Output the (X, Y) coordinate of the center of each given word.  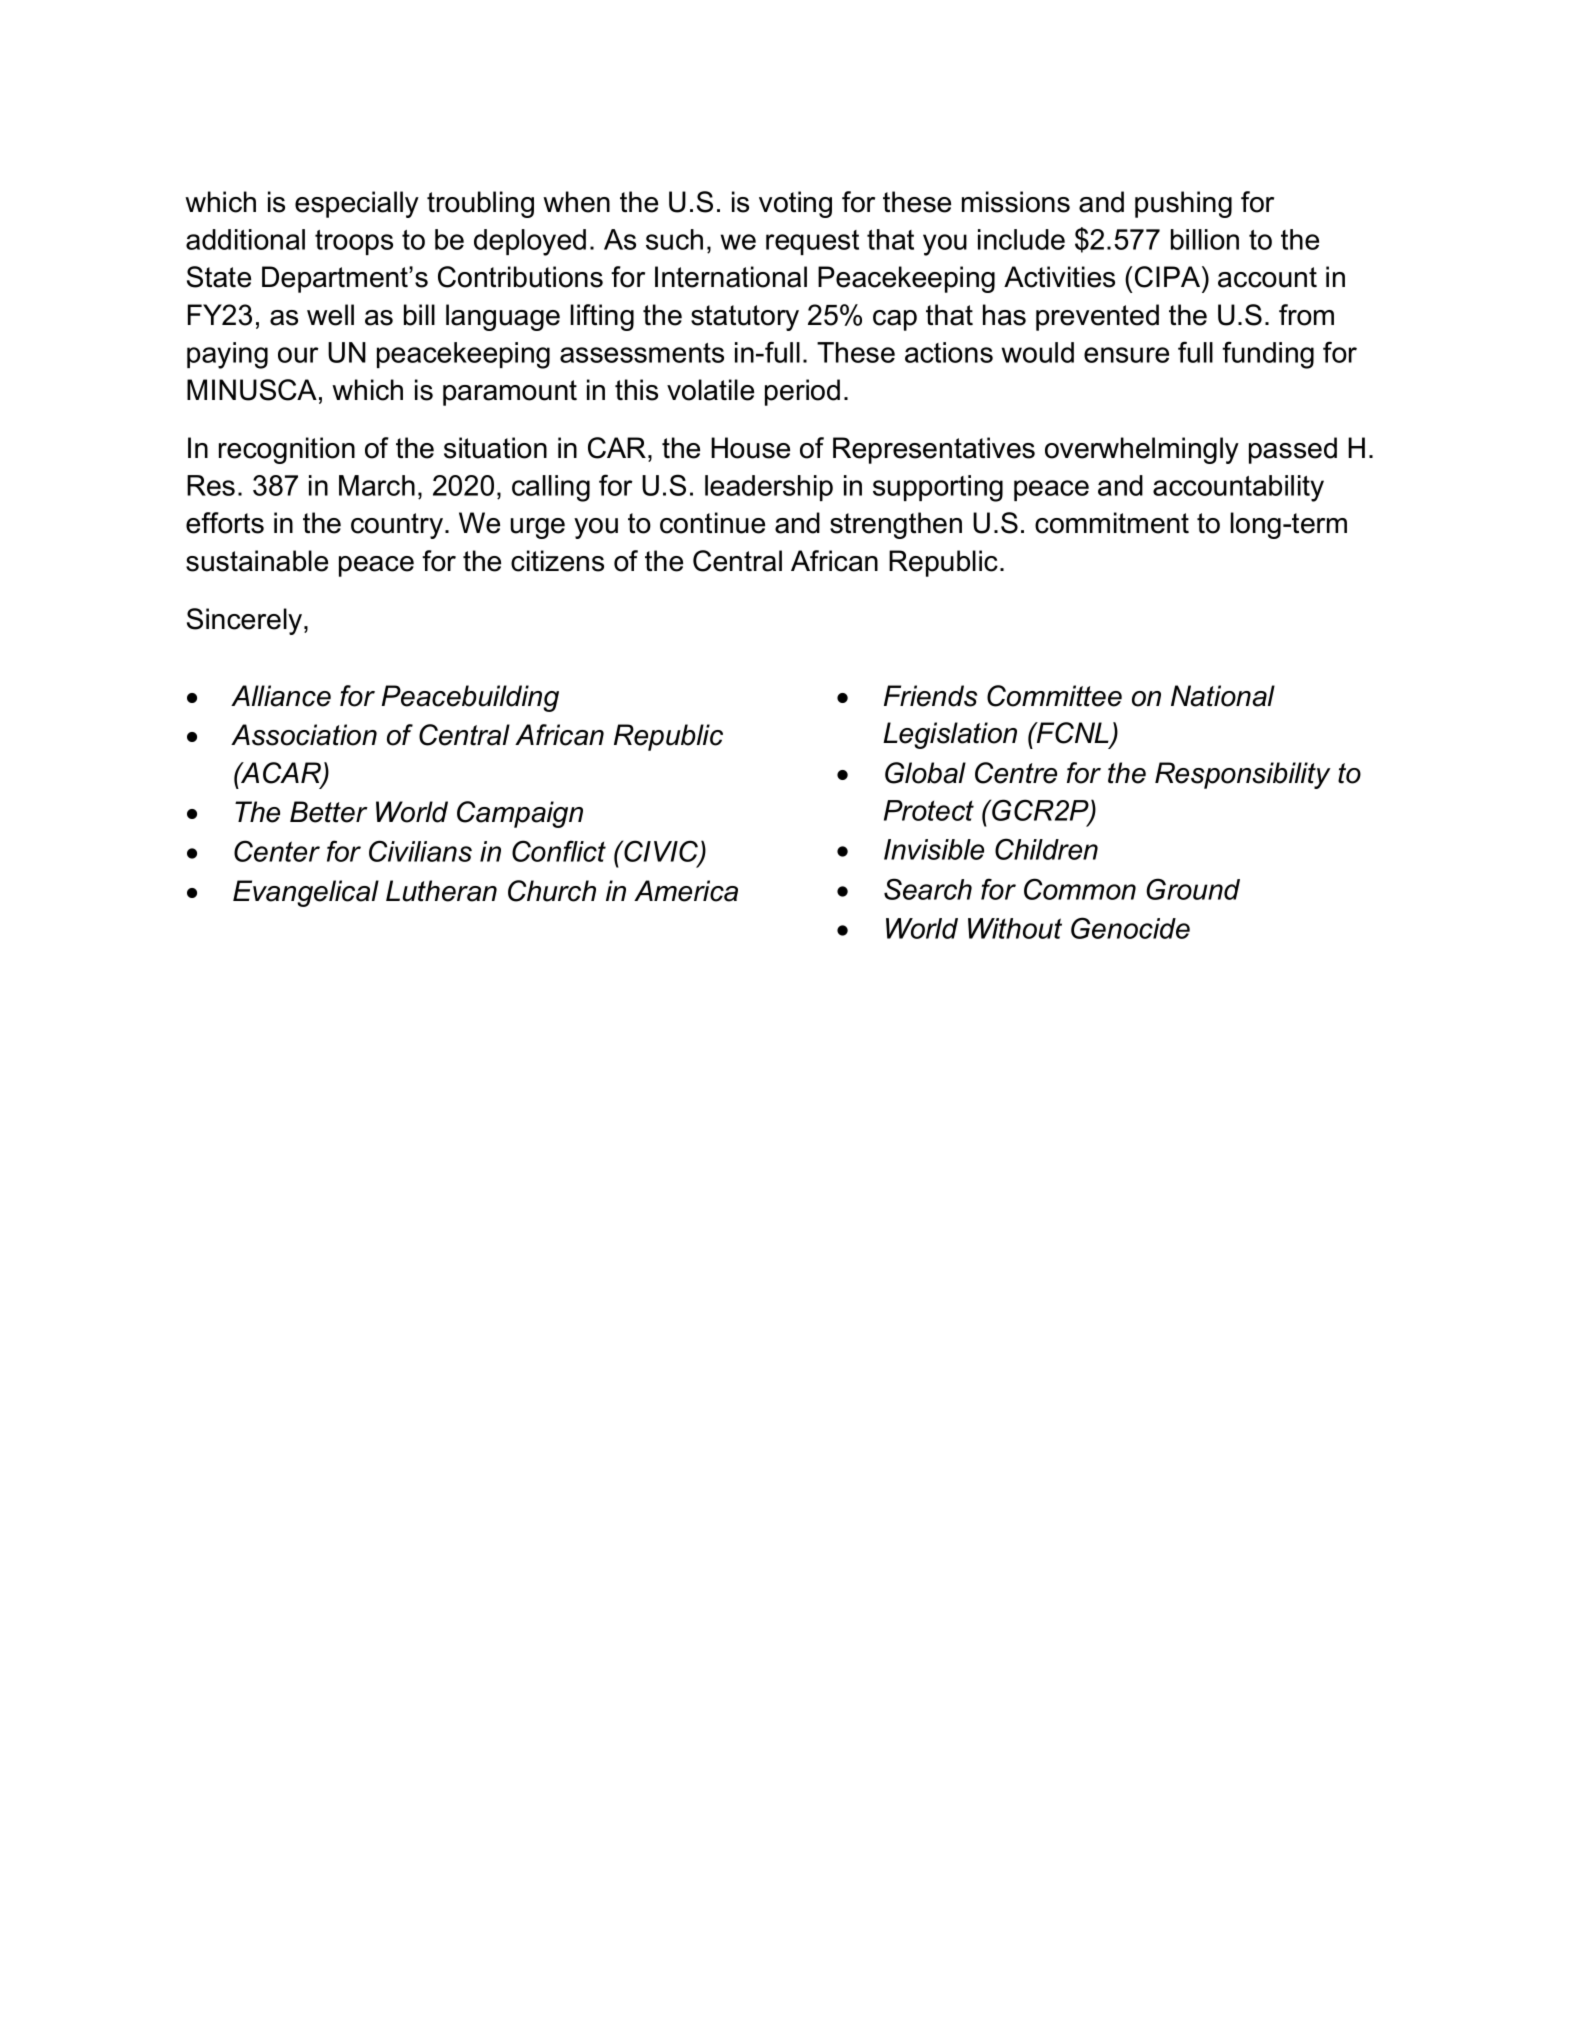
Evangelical (306, 893)
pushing (1183, 204)
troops (354, 242)
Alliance (281, 696)
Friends (930, 696)
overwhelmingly (1142, 450)
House (750, 448)
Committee (1054, 696)
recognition (287, 450)
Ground (1193, 889)
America (686, 891)
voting (795, 204)
